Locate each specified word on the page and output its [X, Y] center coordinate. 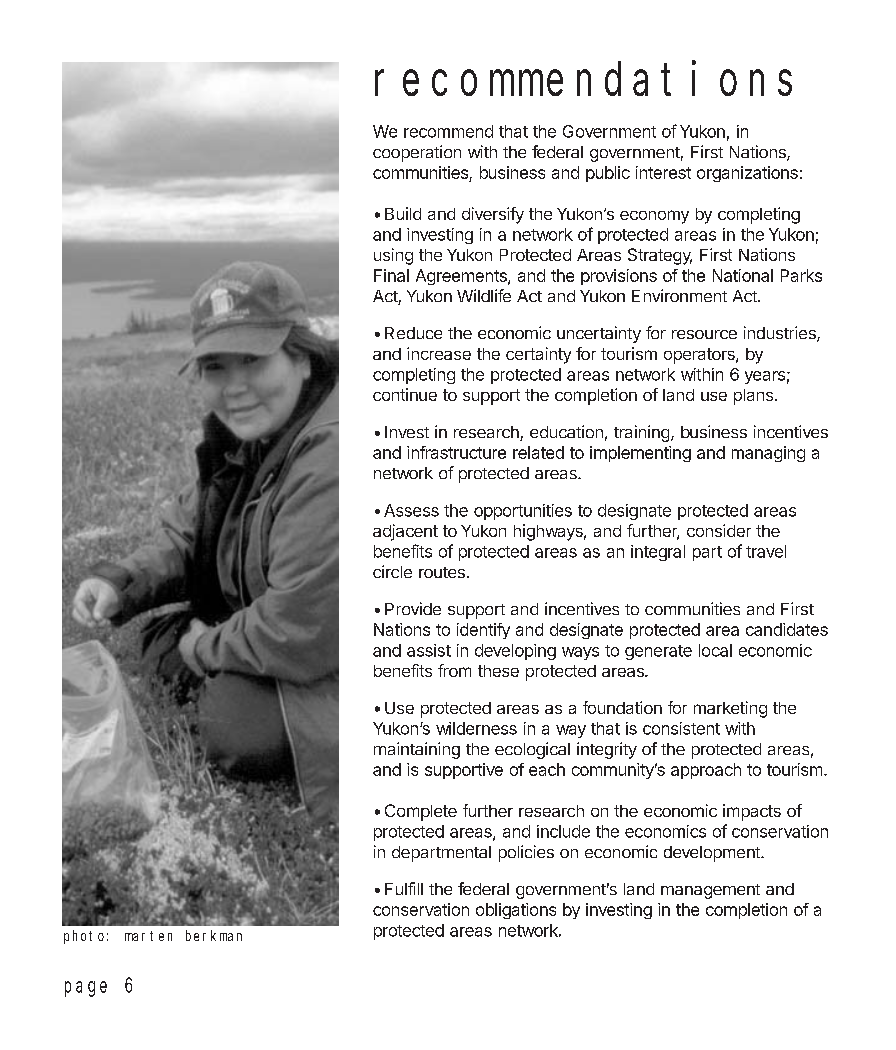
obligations [516, 911]
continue [405, 394]
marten [148, 936]
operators [700, 356]
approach [706, 771]
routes [442, 572]
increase [439, 353]
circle [392, 571]
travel [766, 551]
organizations [747, 174]
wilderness [476, 728]
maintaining [417, 750]
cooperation [417, 153]
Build [403, 213]
